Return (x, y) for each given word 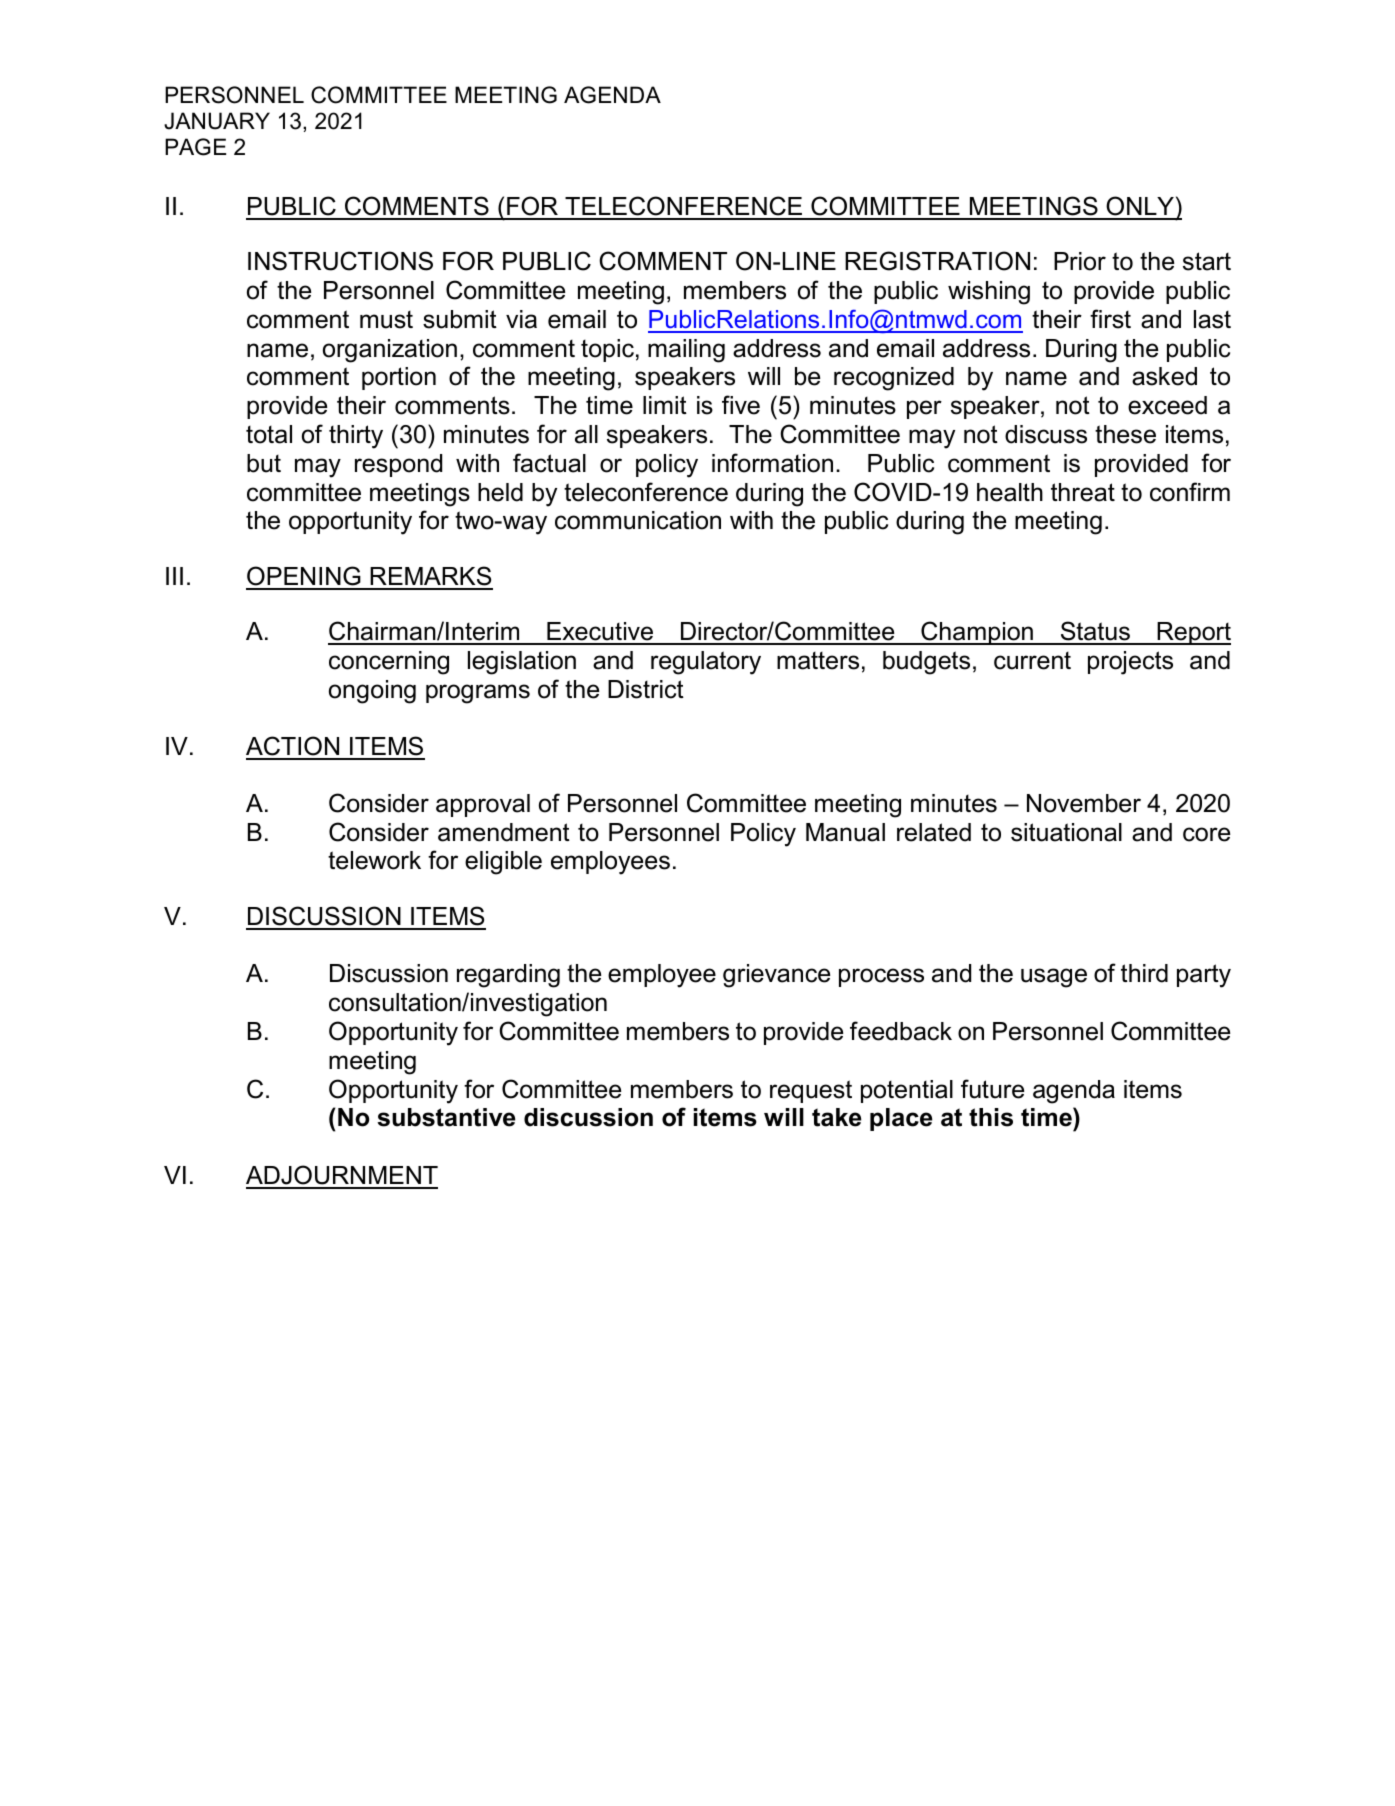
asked (1164, 376)
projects (1130, 663)
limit (665, 405)
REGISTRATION (937, 261)
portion (399, 378)
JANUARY (217, 121)
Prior (1080, 261)
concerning (389, 663)
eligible (503, 863)
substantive (446, 1117)
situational (1066, 832)
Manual (845, 832)
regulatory (706, 663)
